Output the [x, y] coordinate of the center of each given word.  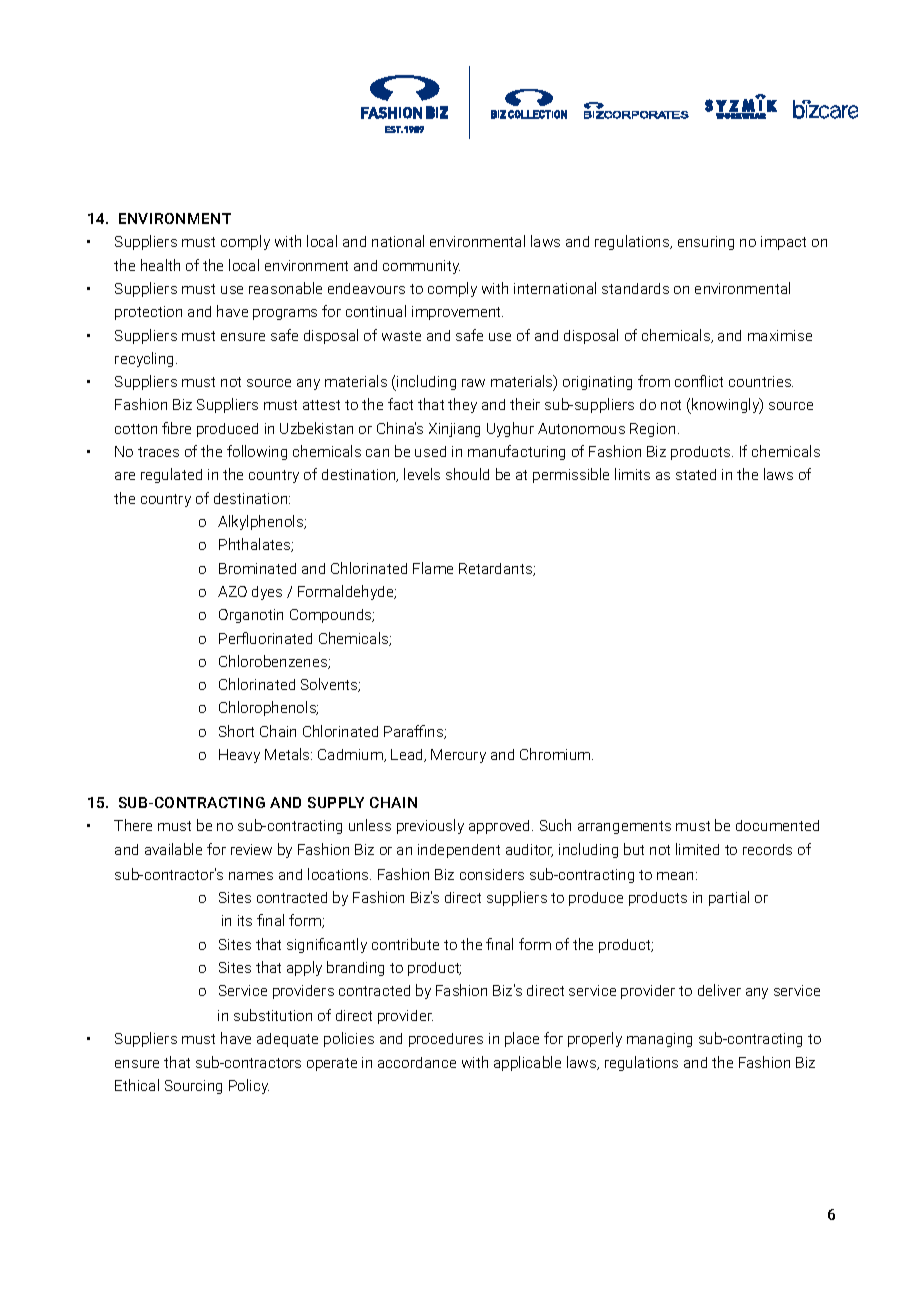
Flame [433, 568]
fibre [176, 428]
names [251, 876]
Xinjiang [454, 430]
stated [696, 474]
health [160, 265]
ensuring [706, 243]
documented [777, 825]
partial [729, 898]
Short [236, 731]
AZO [232, 591]
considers [492, 874]
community [421, 267]
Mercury [458, 756]
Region [652, 430]
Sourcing [193, 1087]
